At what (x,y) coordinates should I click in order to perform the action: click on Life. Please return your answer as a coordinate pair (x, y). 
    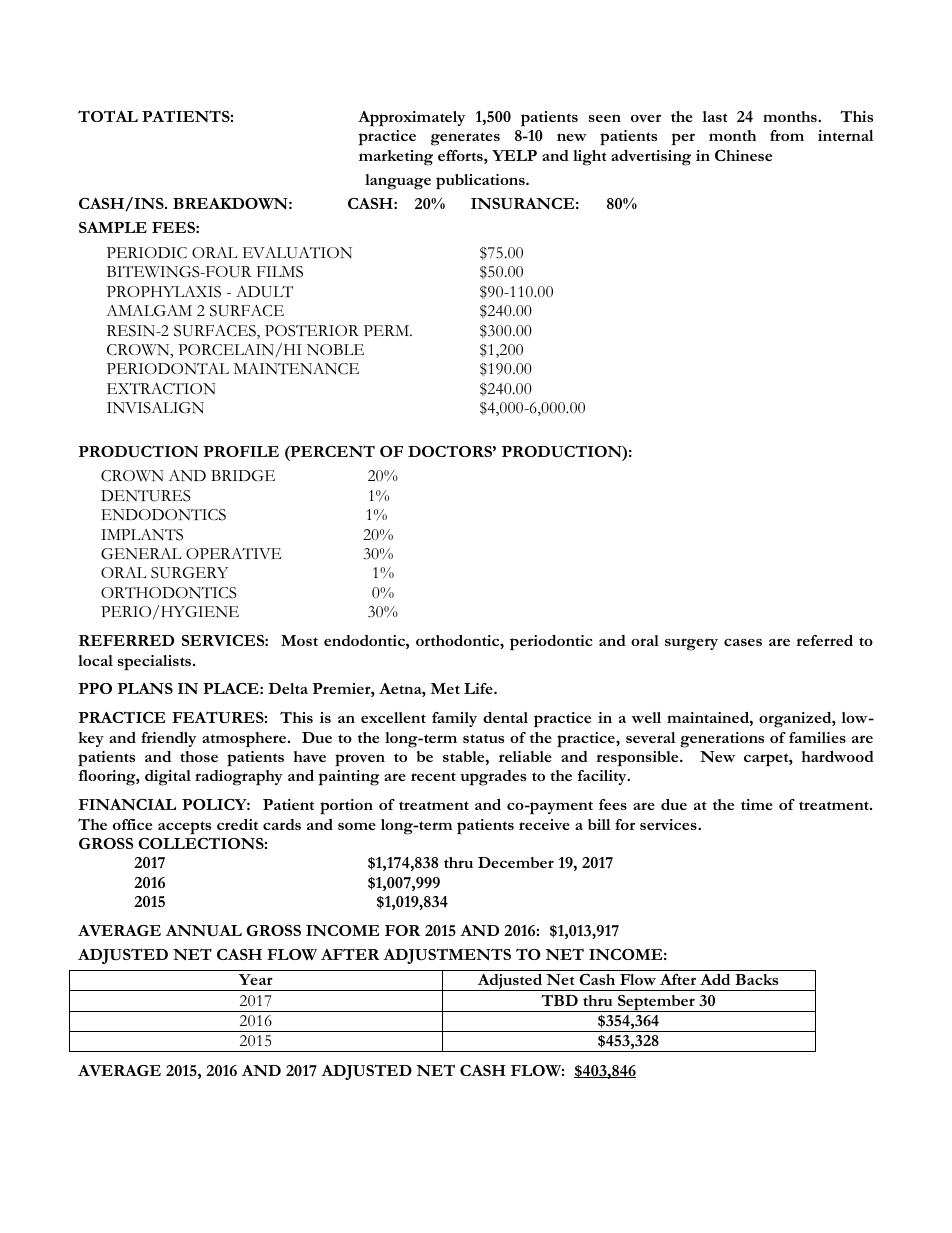
    Looking at the image, I should click on (479, 688).
